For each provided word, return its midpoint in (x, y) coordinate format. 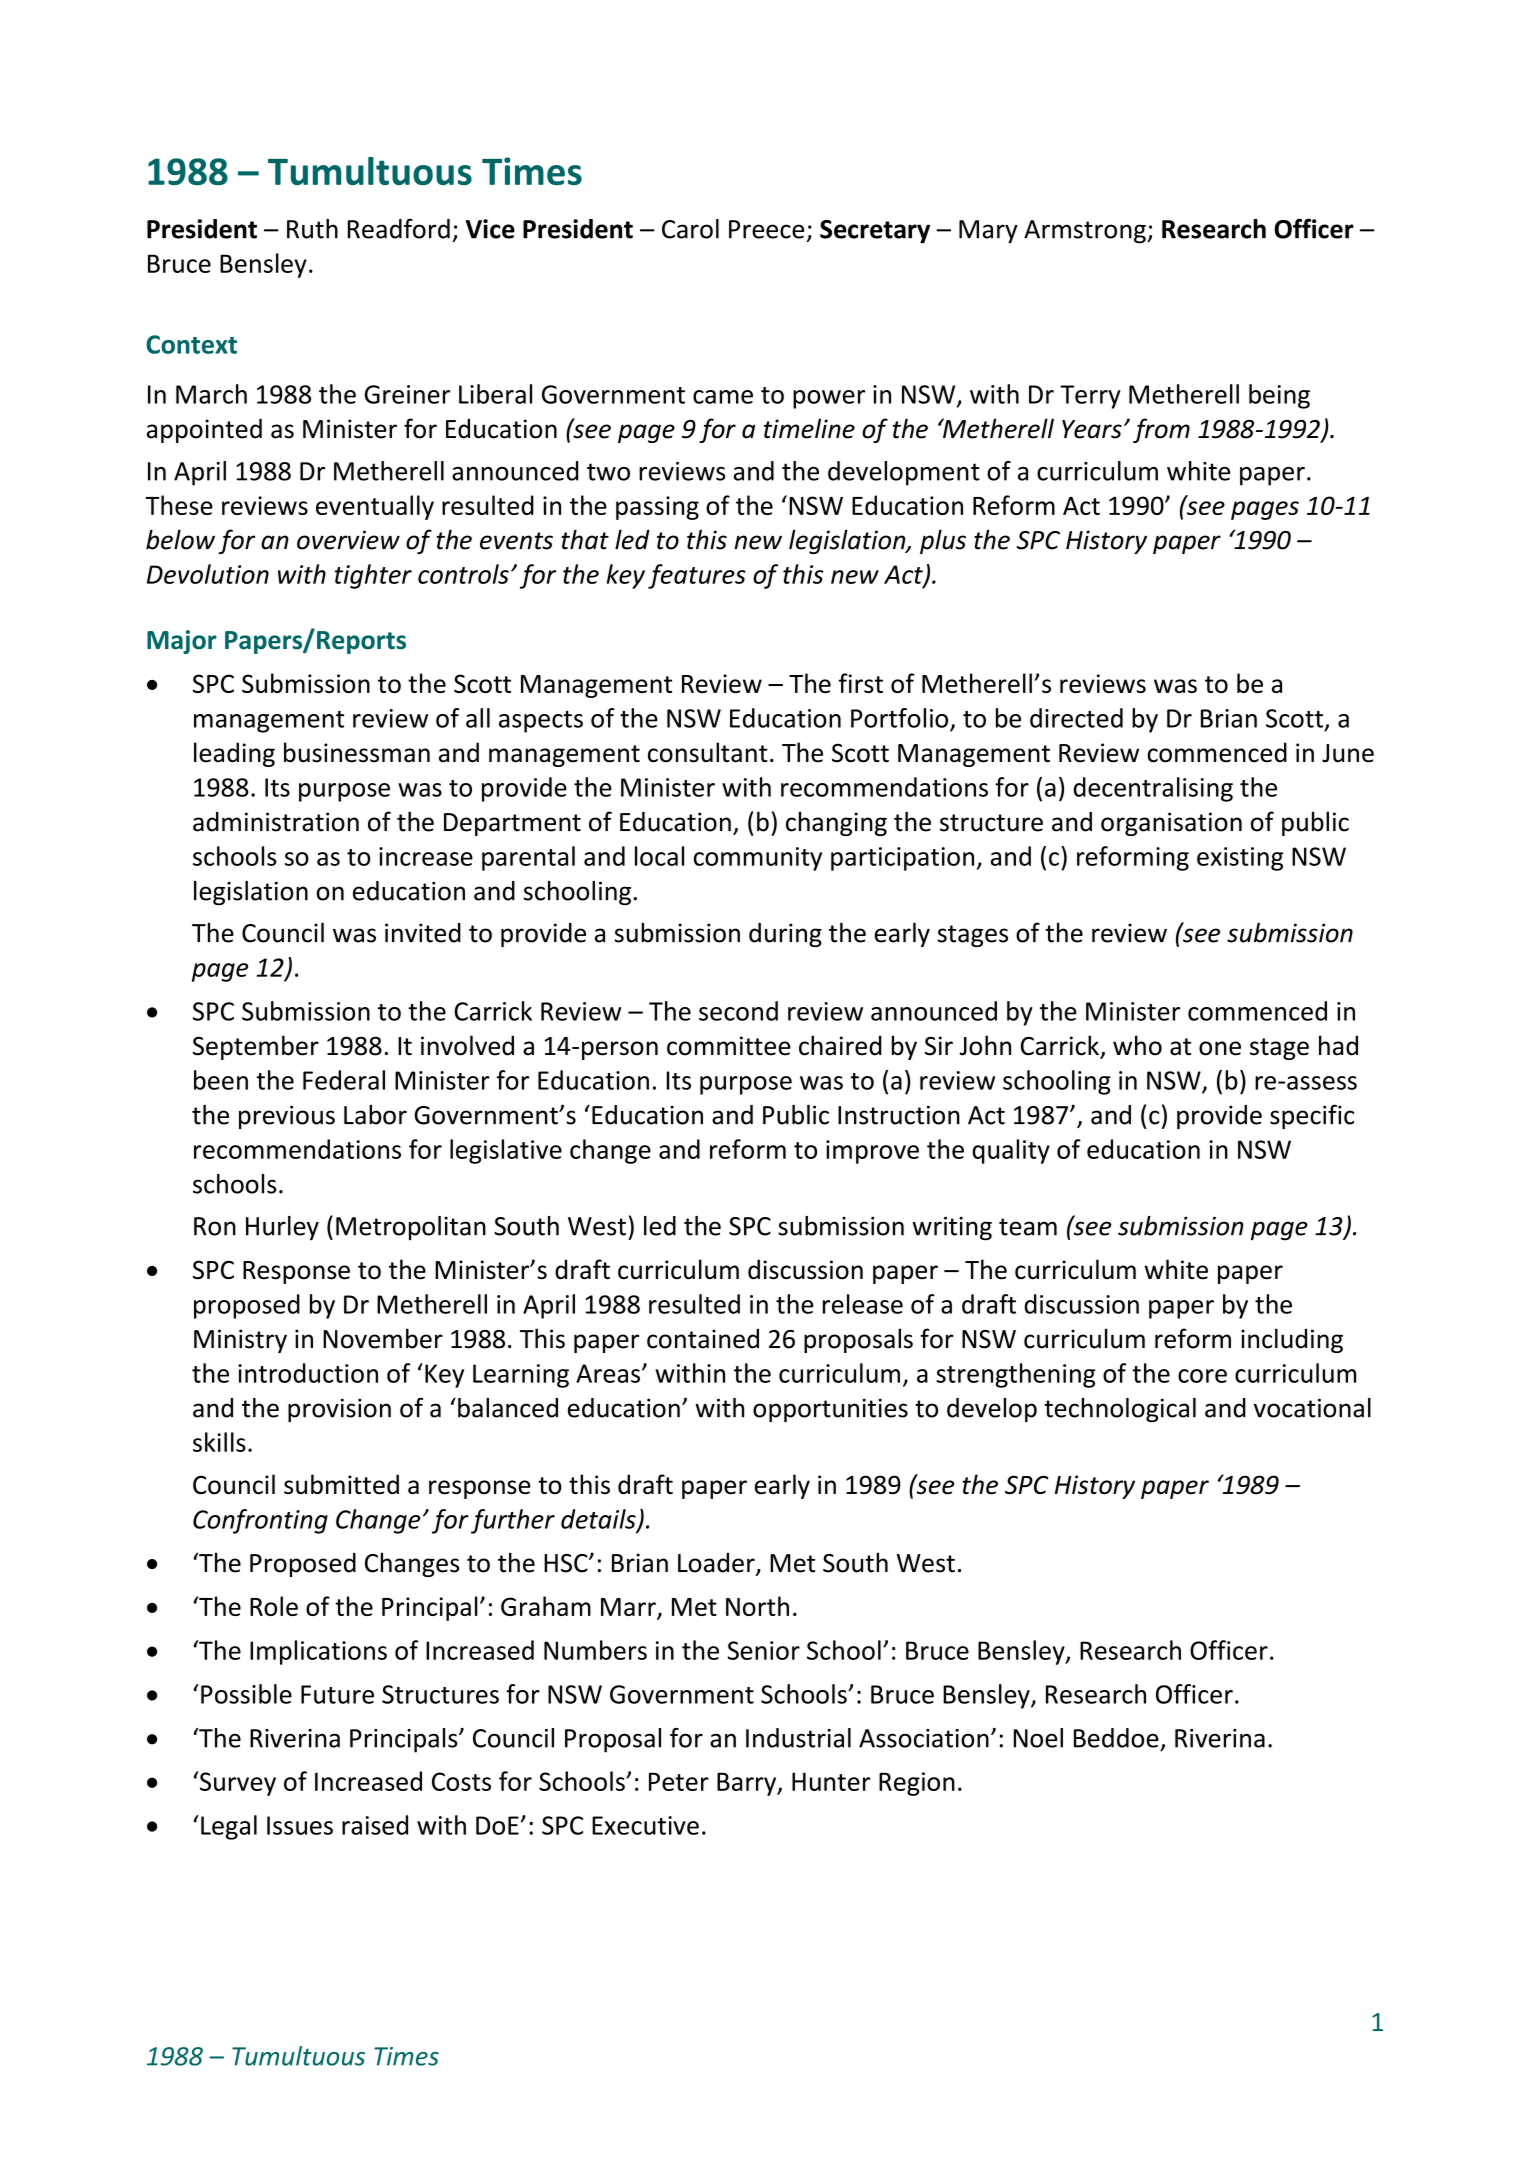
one (1220, 1048)
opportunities (830, 1410)
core (1202, 1376)
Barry (748, 1784)
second (738, 1011)
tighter (373, 576)
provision (339, 1410)
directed (1076, 718)
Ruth (312, 229)
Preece (766, 229)
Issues (300, 1825)
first (861, 683)
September (256, 1047)
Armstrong (1086, 232)
